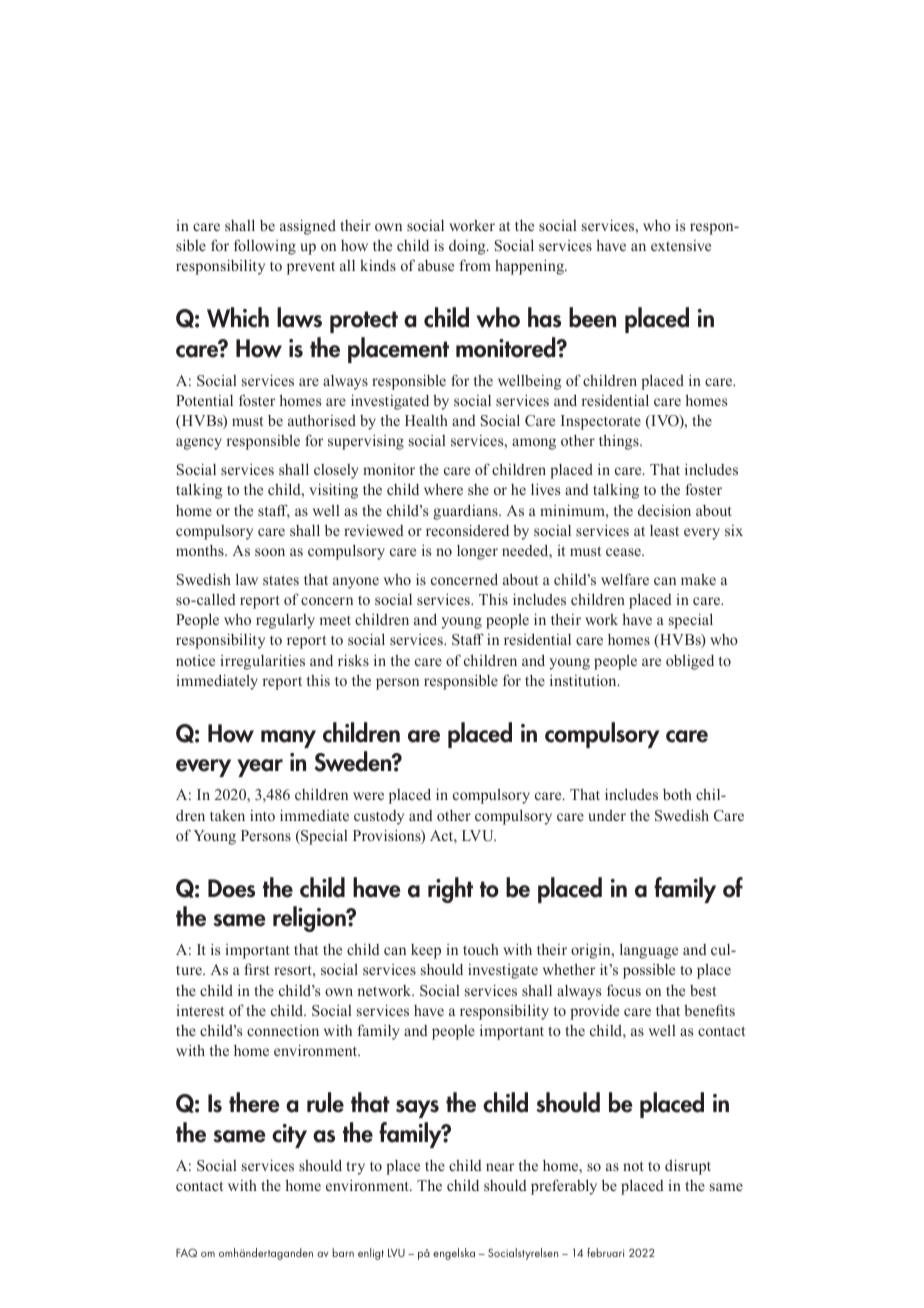 This document has height=1308, width=924. What do you see at coordinates (368, 796) in the document?
I see `were` at bounding box center [368, 796].
